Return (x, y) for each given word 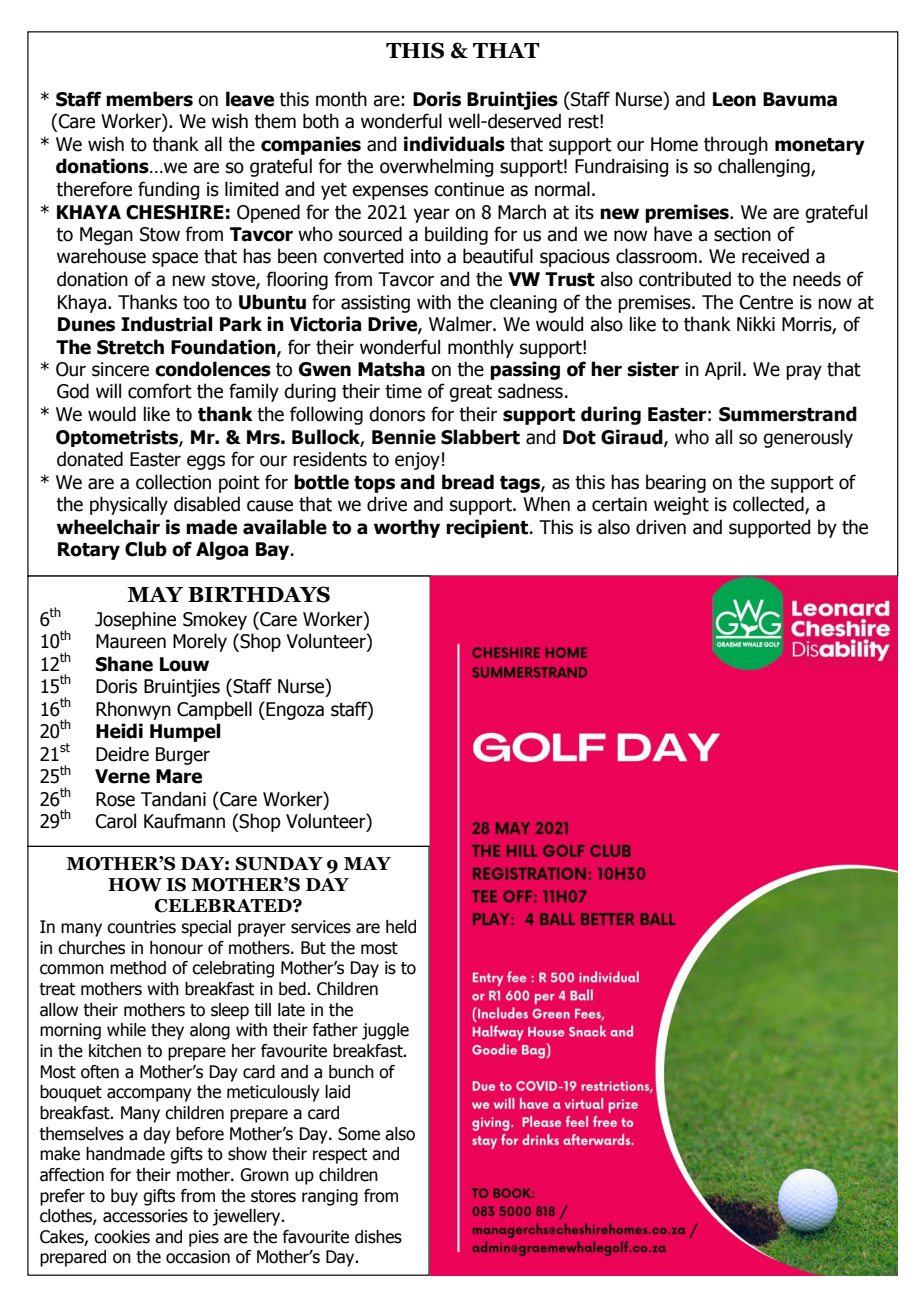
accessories (145, 1216)
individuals (454, 144)
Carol (116, 821)
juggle (385, 1031)
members (149, 99)
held (401, 927)
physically (129, 505)
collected (769, 505)
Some (359, 1134)
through (736, 145)
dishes (378, 1237)
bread (468, 482)
